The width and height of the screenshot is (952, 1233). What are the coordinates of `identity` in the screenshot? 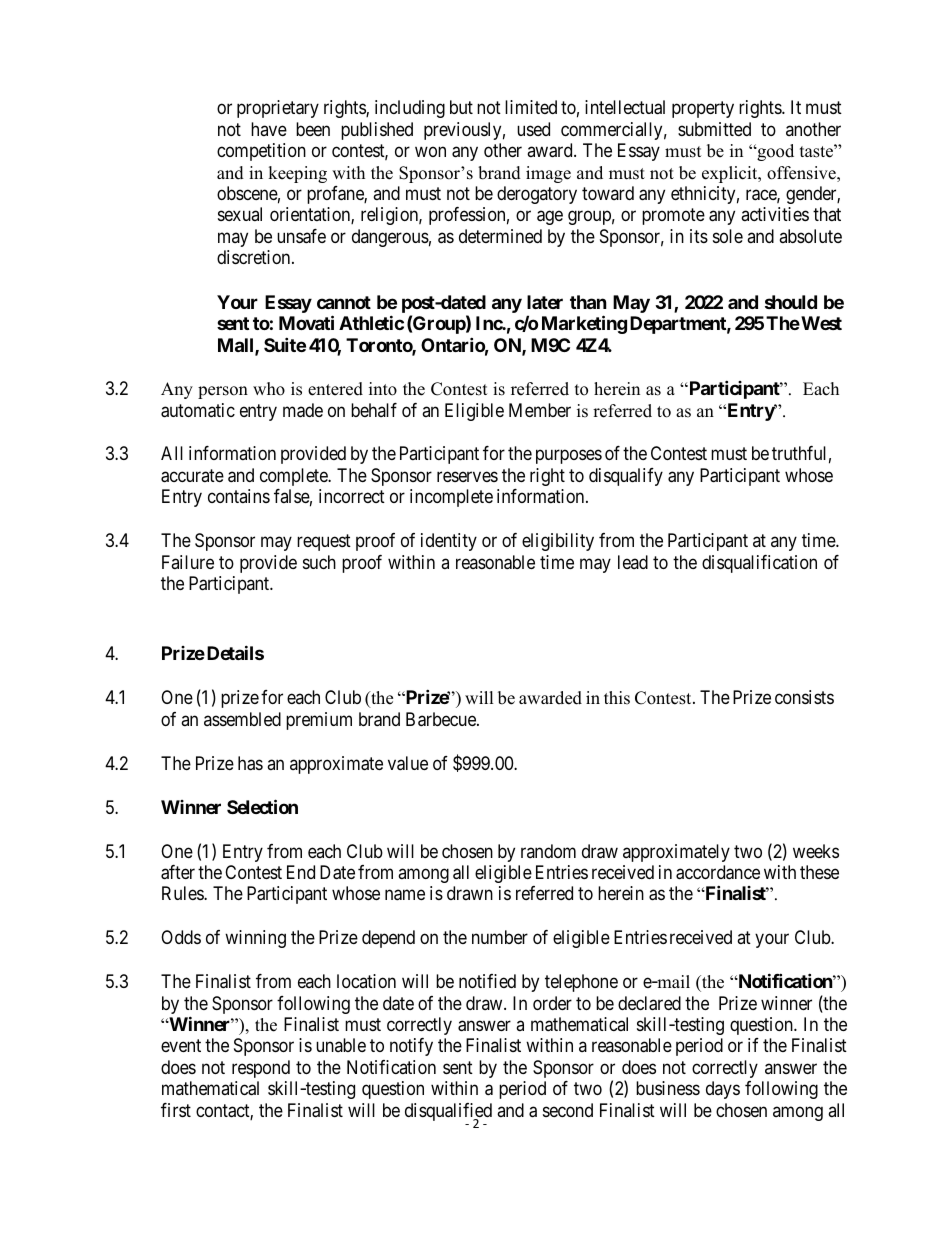 It's located at (449, 542).
